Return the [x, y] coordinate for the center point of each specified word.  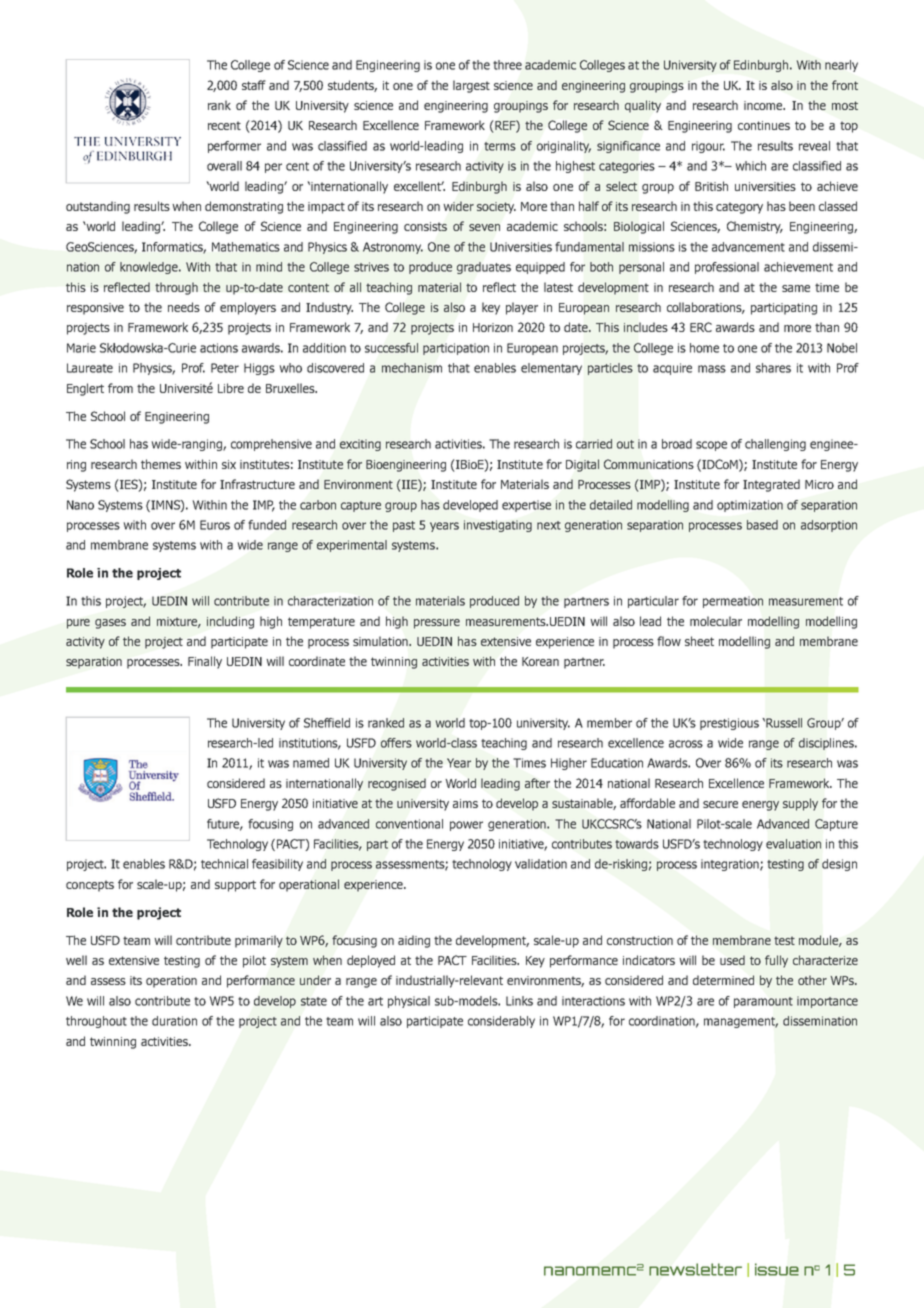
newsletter [695, 1269]
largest [471, 86]
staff [254, 85]
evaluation [793, 844]
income [764, 105]
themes [161, 464]
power [466, 826]
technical [224, 864]
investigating [498, 526]
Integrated [771, 485]
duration [174, 1021]
